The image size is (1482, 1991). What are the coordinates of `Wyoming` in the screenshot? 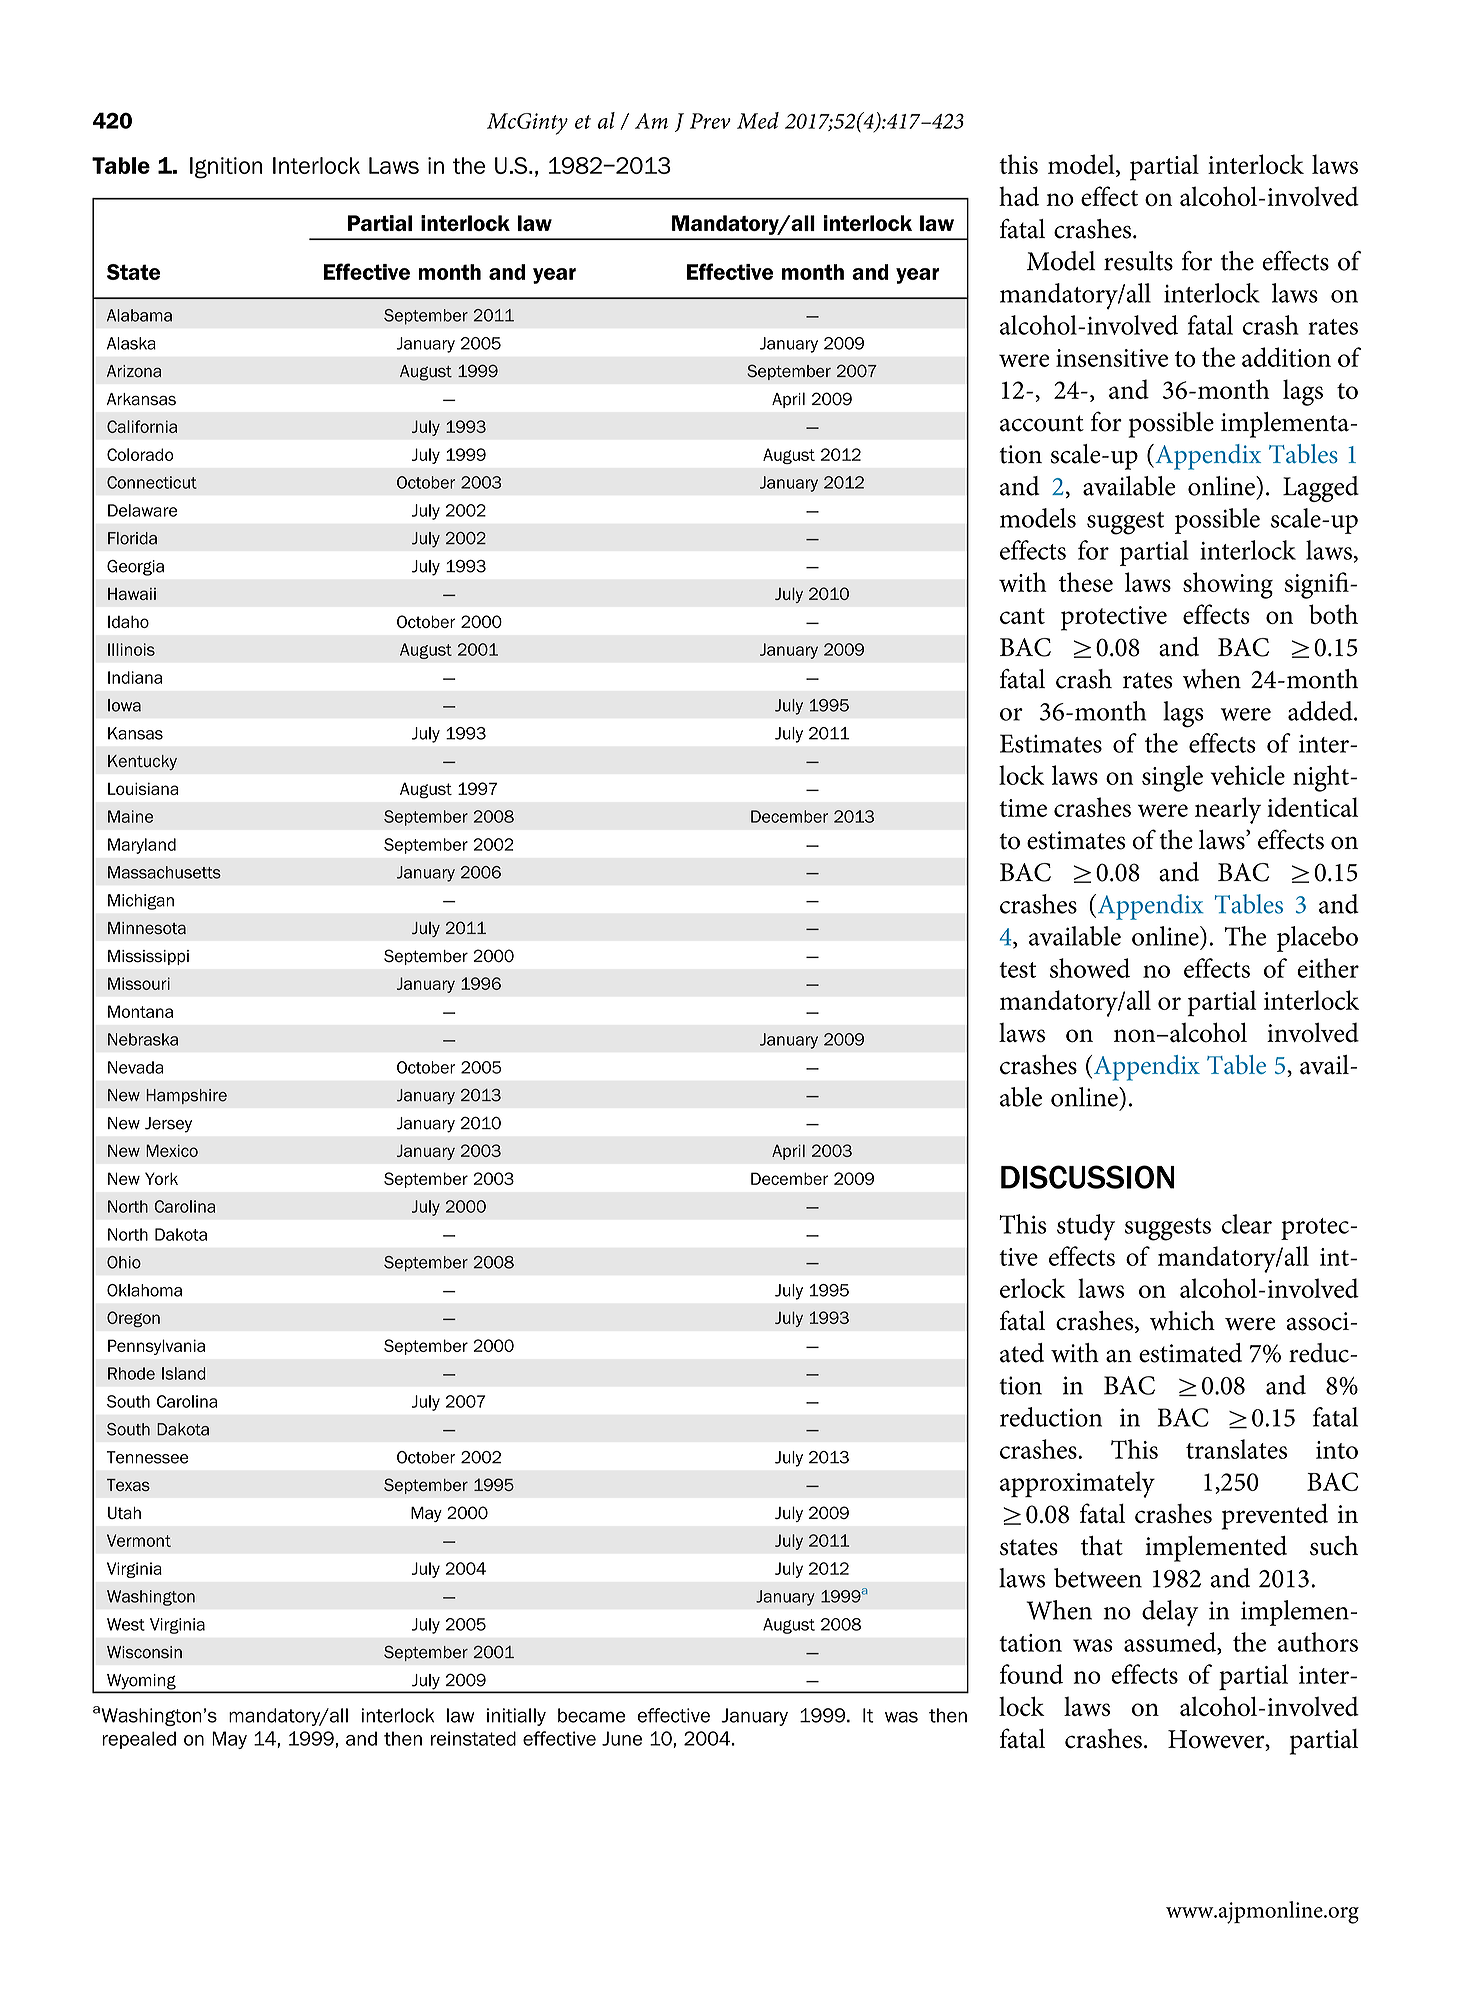 It's located at (141, 1683).
